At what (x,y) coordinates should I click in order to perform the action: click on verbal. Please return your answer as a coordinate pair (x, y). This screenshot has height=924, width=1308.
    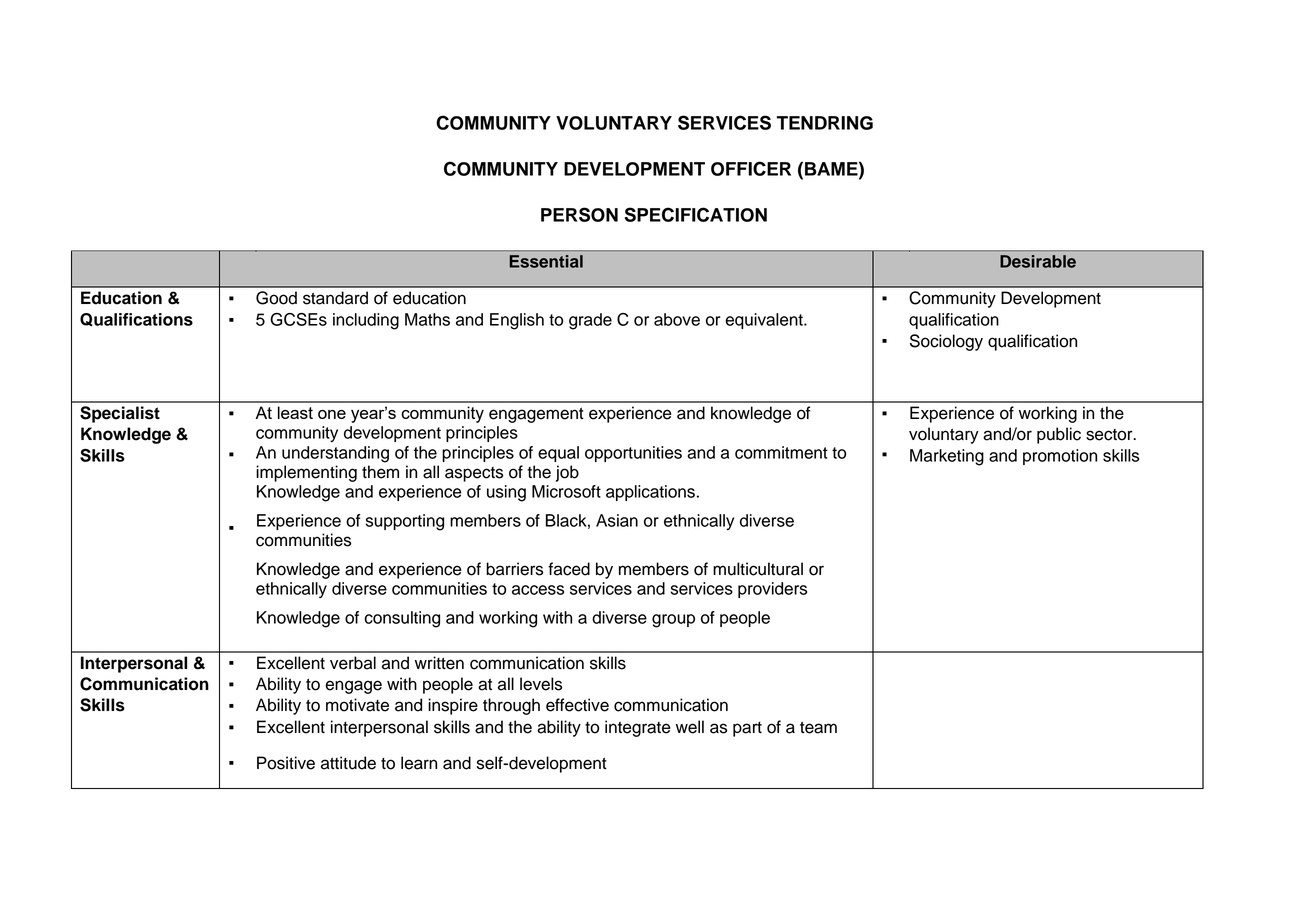
    Looking at the image, I should click on (353, 663).
